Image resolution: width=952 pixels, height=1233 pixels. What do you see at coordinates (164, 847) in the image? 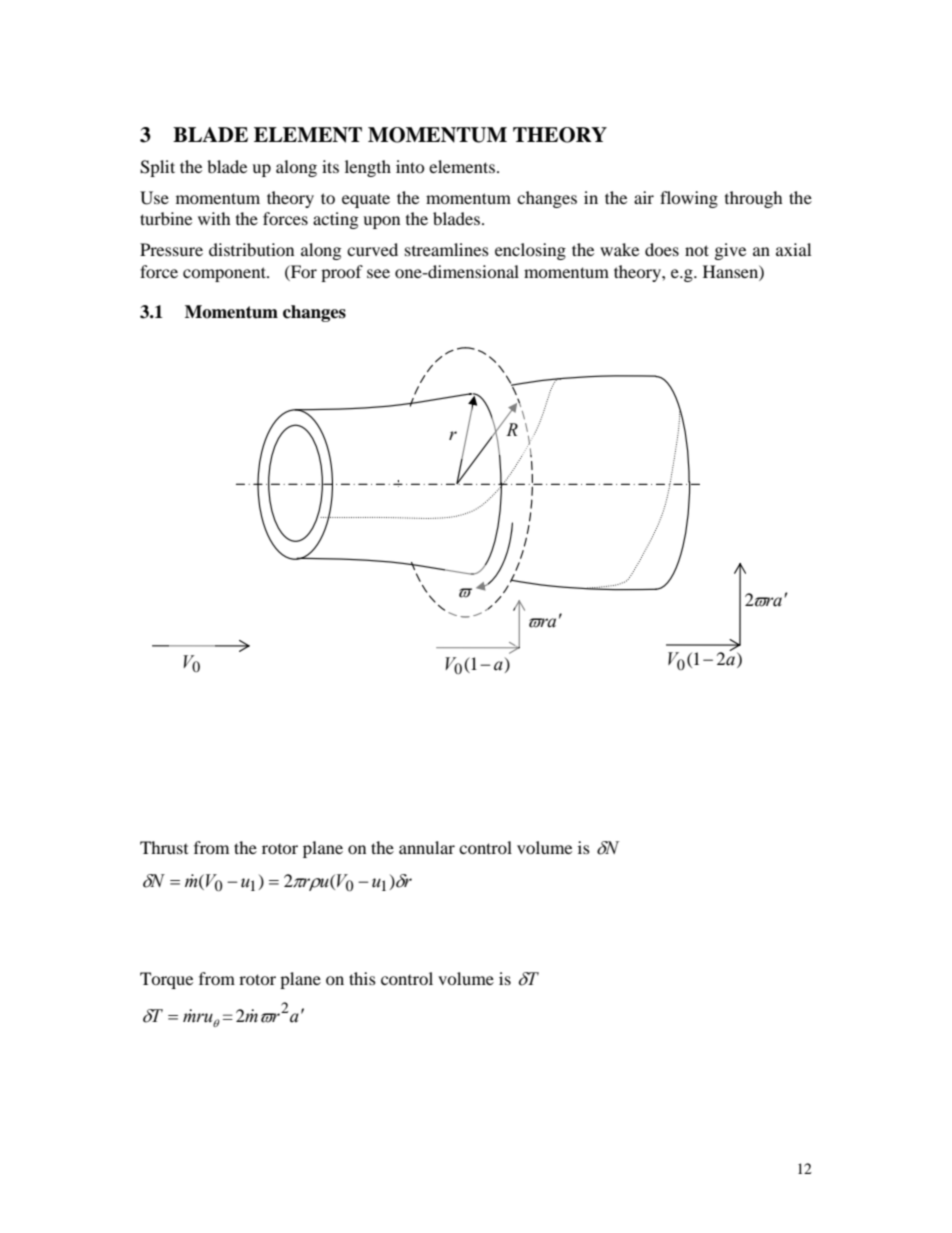
I see `Thrust` at bounding box center [164, 847].
